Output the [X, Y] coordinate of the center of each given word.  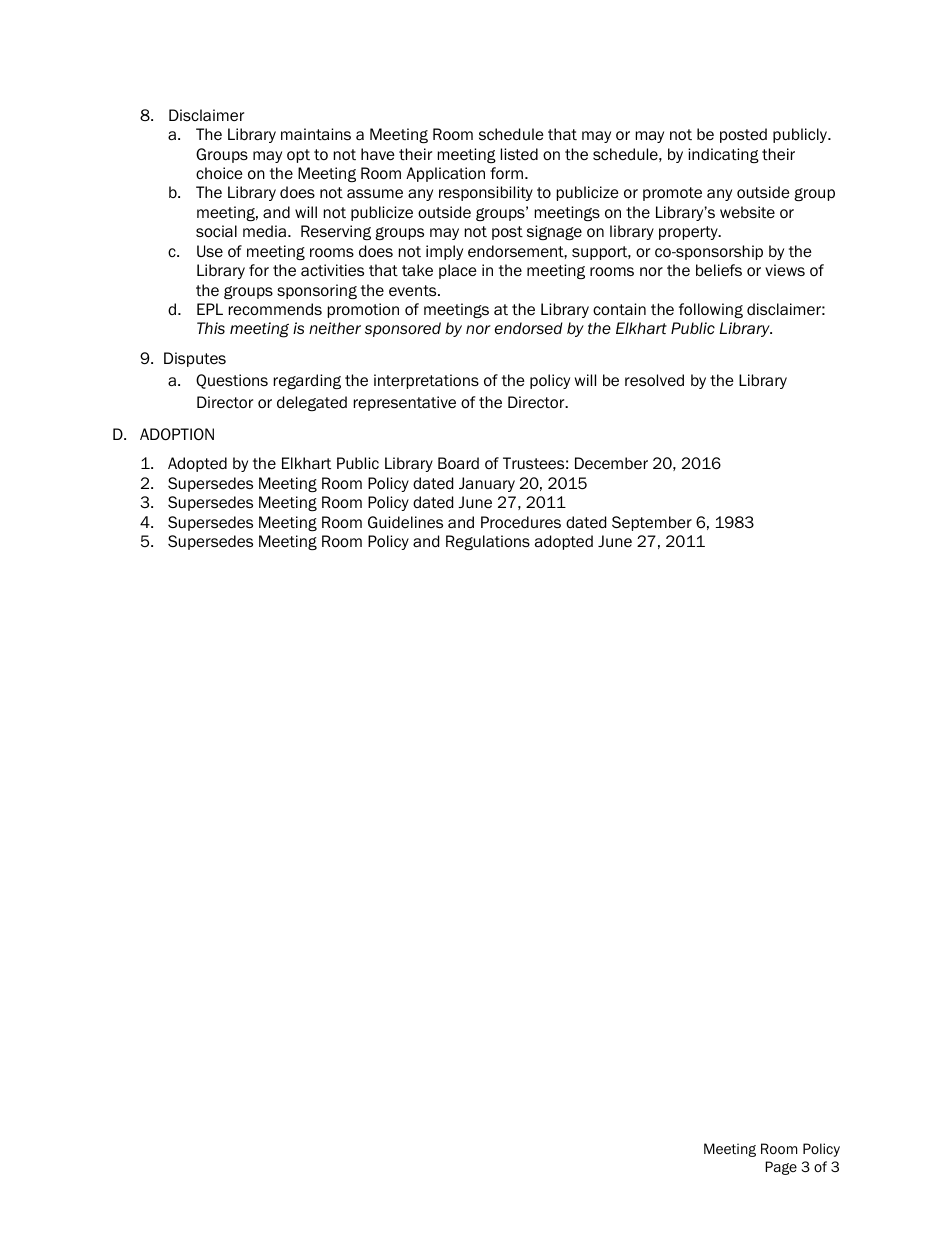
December [611, 463]
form [506, 173]
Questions [232, 381]
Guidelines [405, 522]
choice [219, 173]
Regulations [488, 542]
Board [458, 463]
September [652, 523]
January [487, 484]
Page [781, 1168]
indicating [723, 155]
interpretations [426, 381]
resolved [654, 380]
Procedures [521, 522]
